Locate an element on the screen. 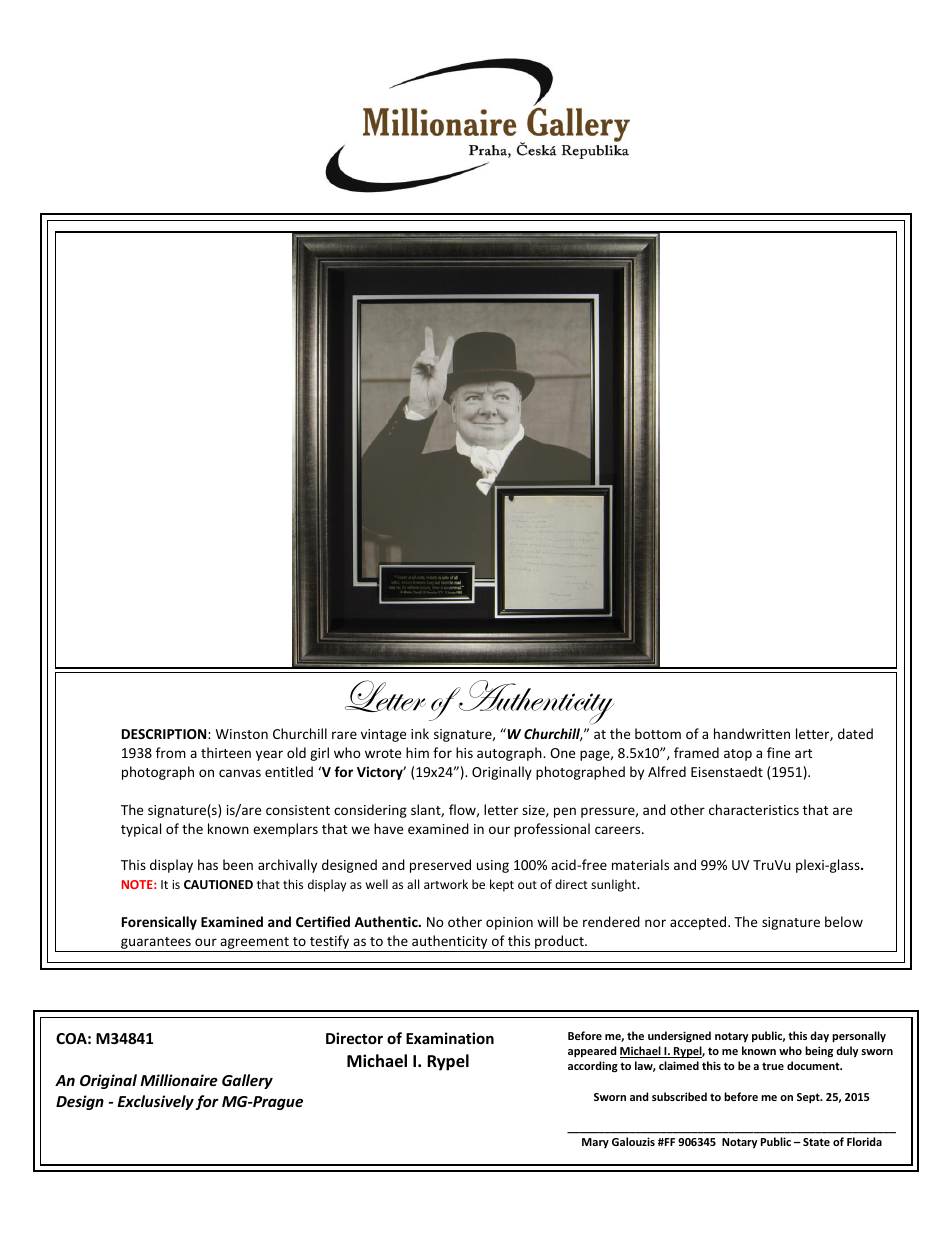  agreement is located at coordinates (254, 944).
